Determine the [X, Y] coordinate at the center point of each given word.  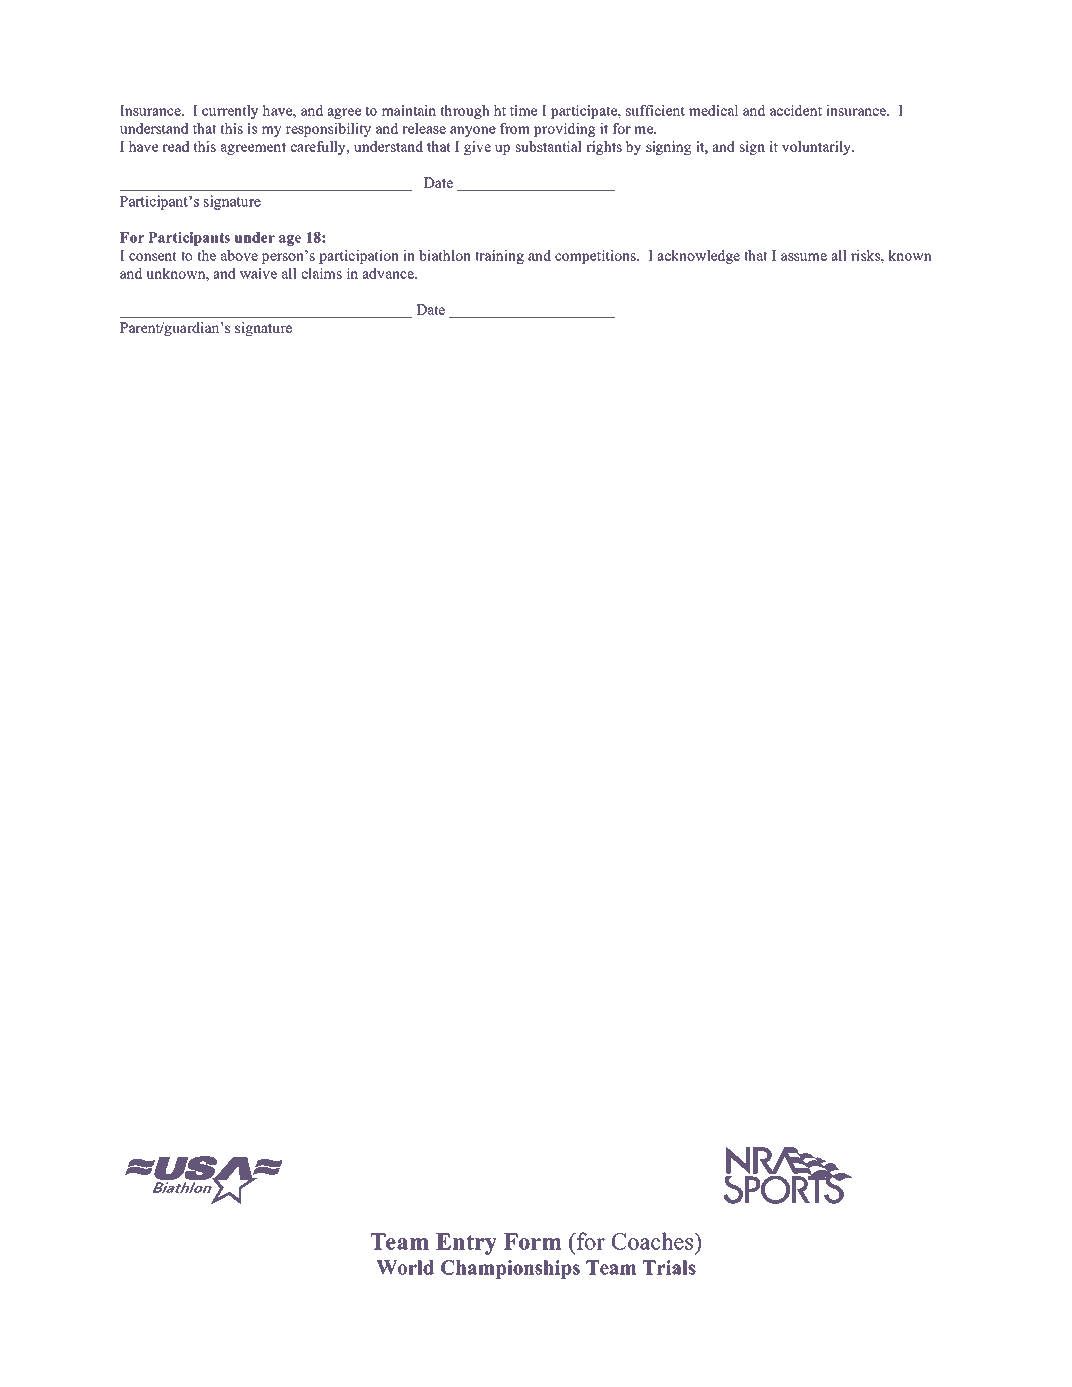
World [405, 1267]
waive [258, 273]
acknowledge [699, 257]
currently [230, 112]
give [477, 148]
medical [713, 110]
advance [389, 273]
